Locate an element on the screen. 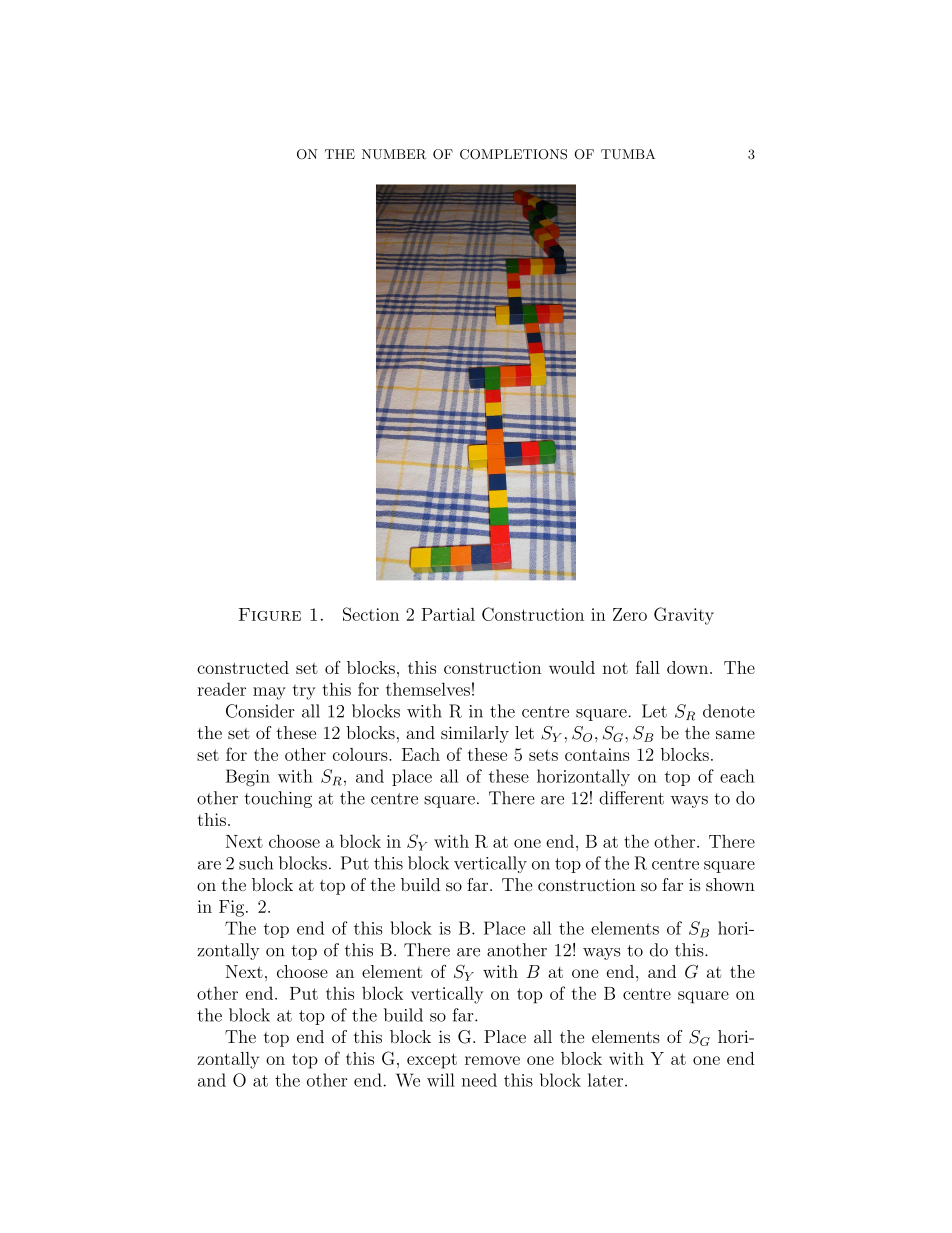  NUMBER is located at coordinates (394, 154).
